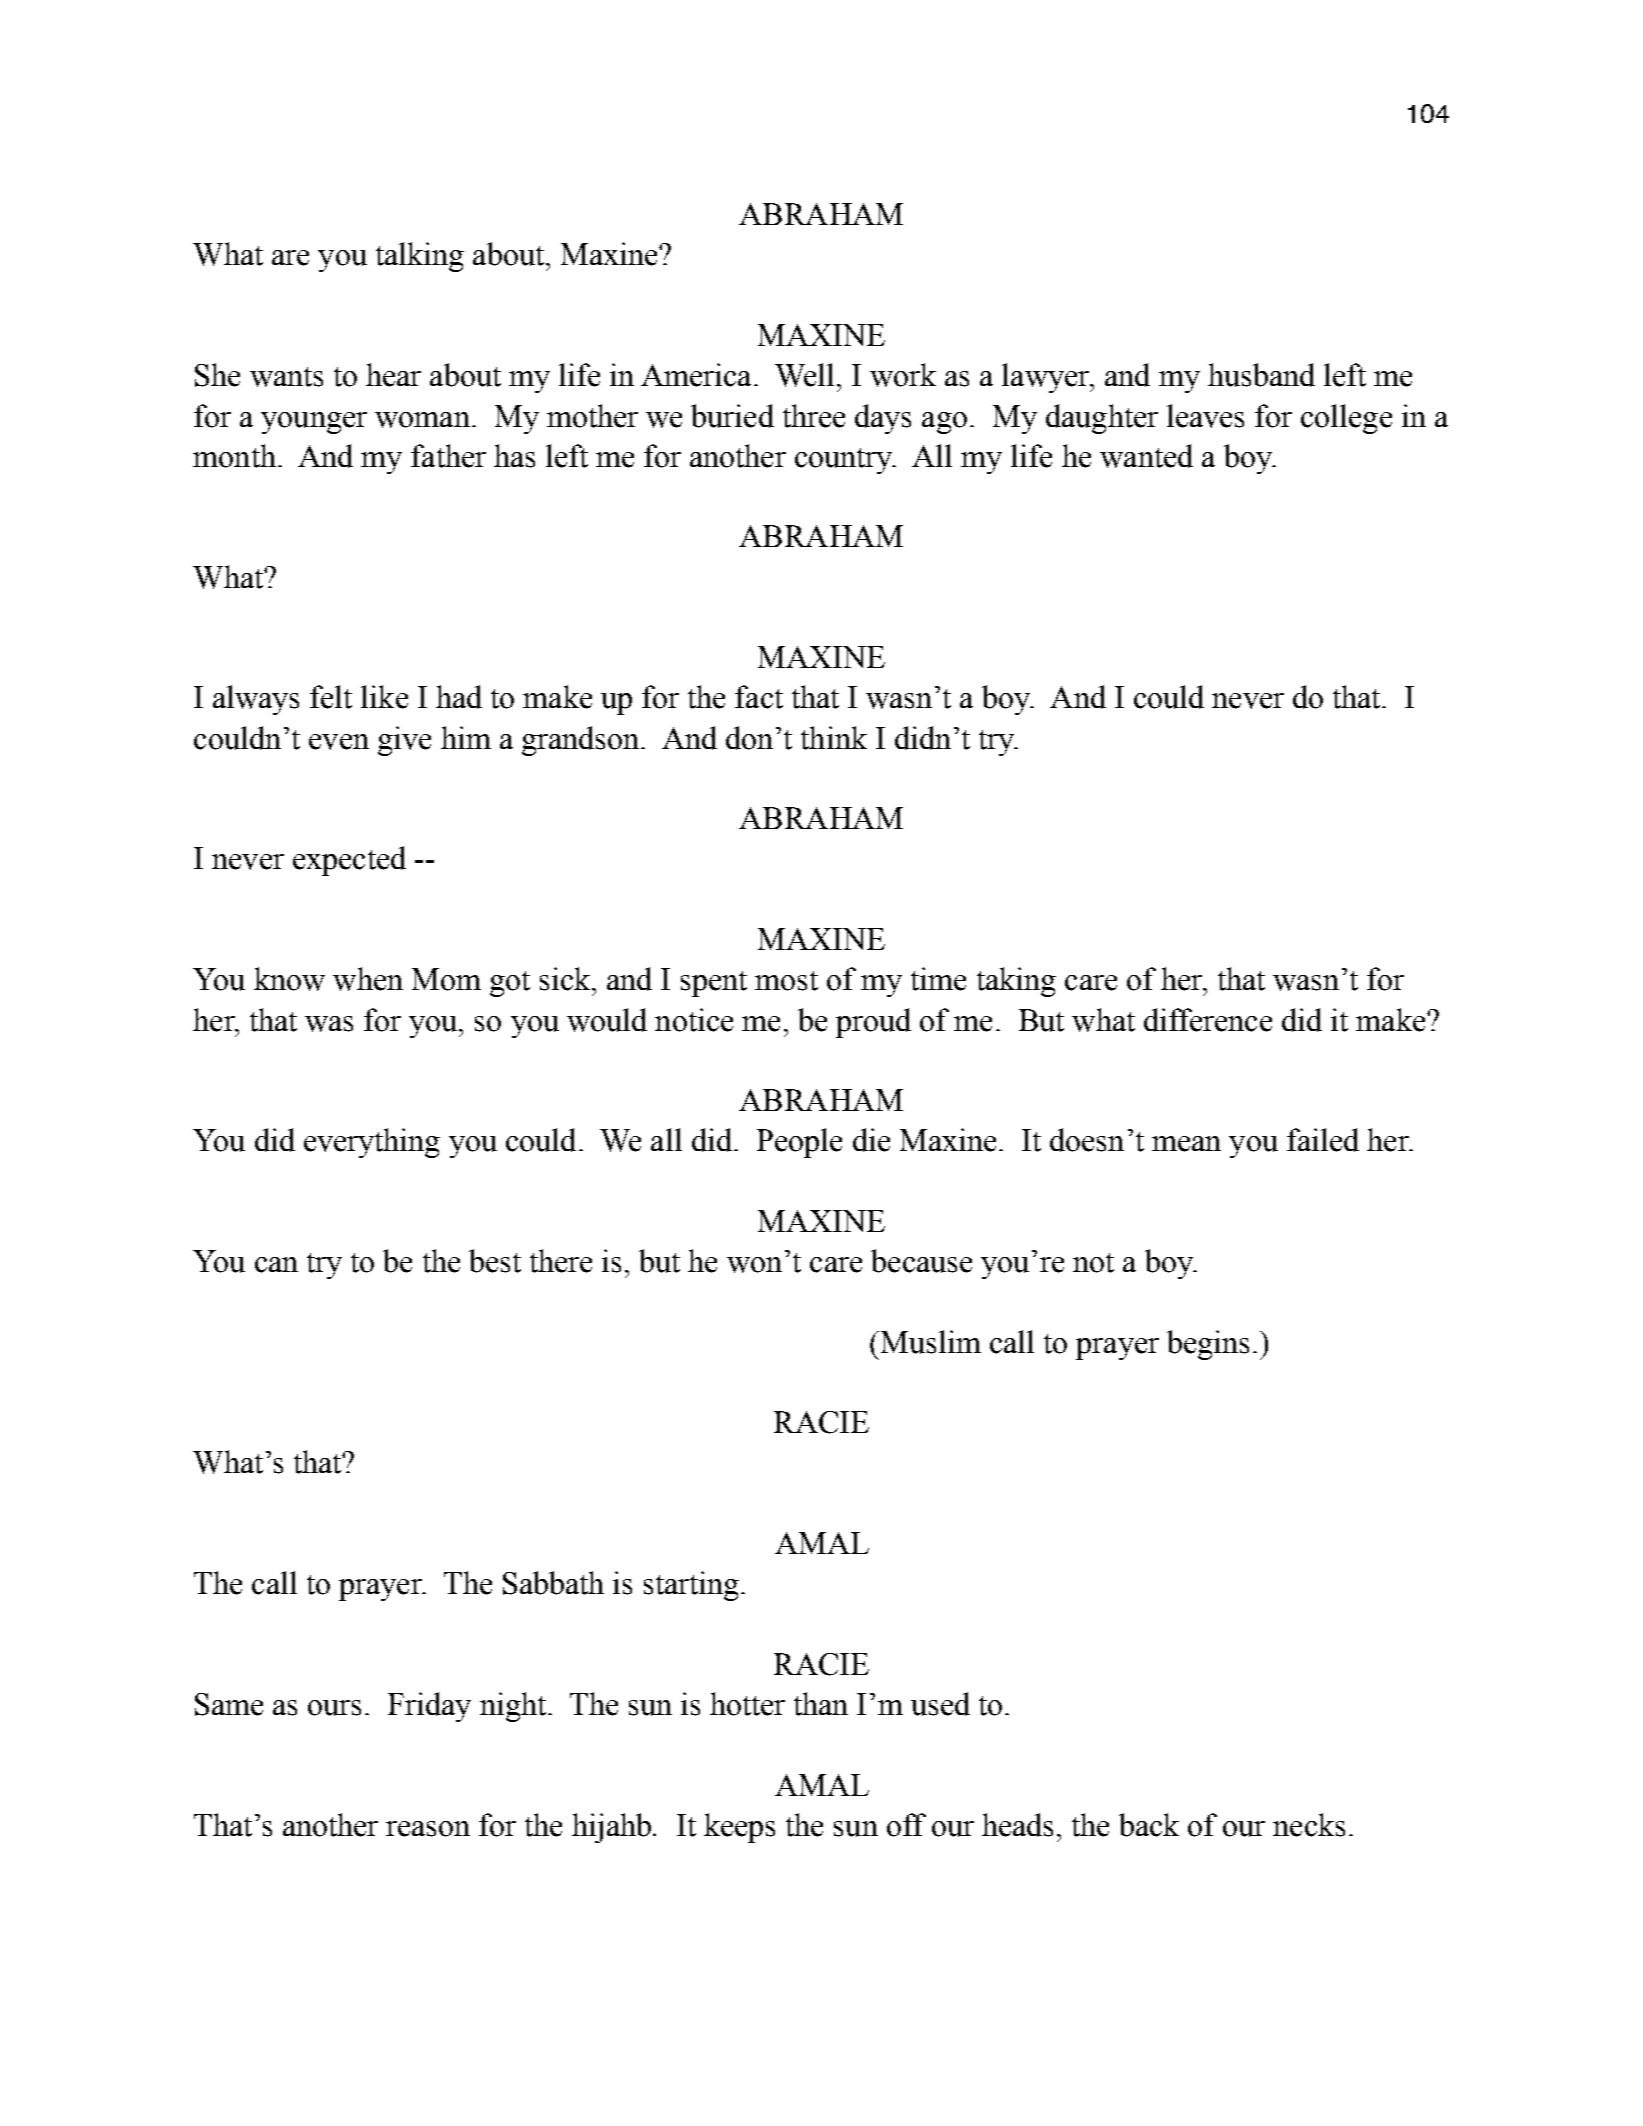 Image resolution: width=1643 pixels, height=2126 pixels. What do you see at coordinates (804, 375) in the screenshot?
I see `Well` at bounding box center [804, 375].
